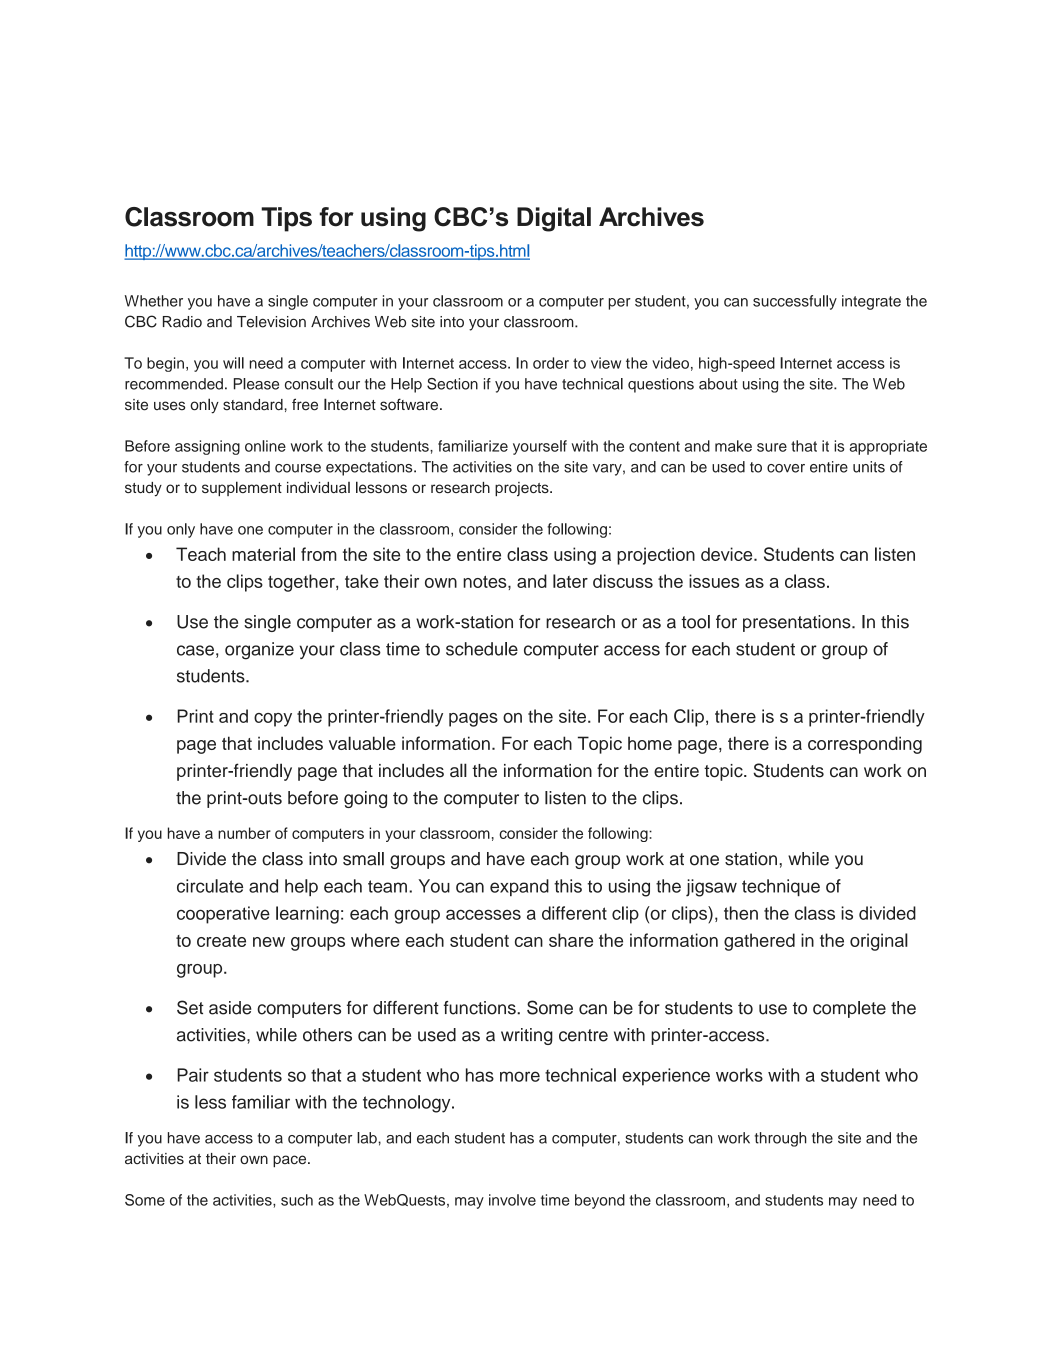 Image resolution: width=1057 pixels, height=1368 pixels. I want to click on device, so click(728, 554).
